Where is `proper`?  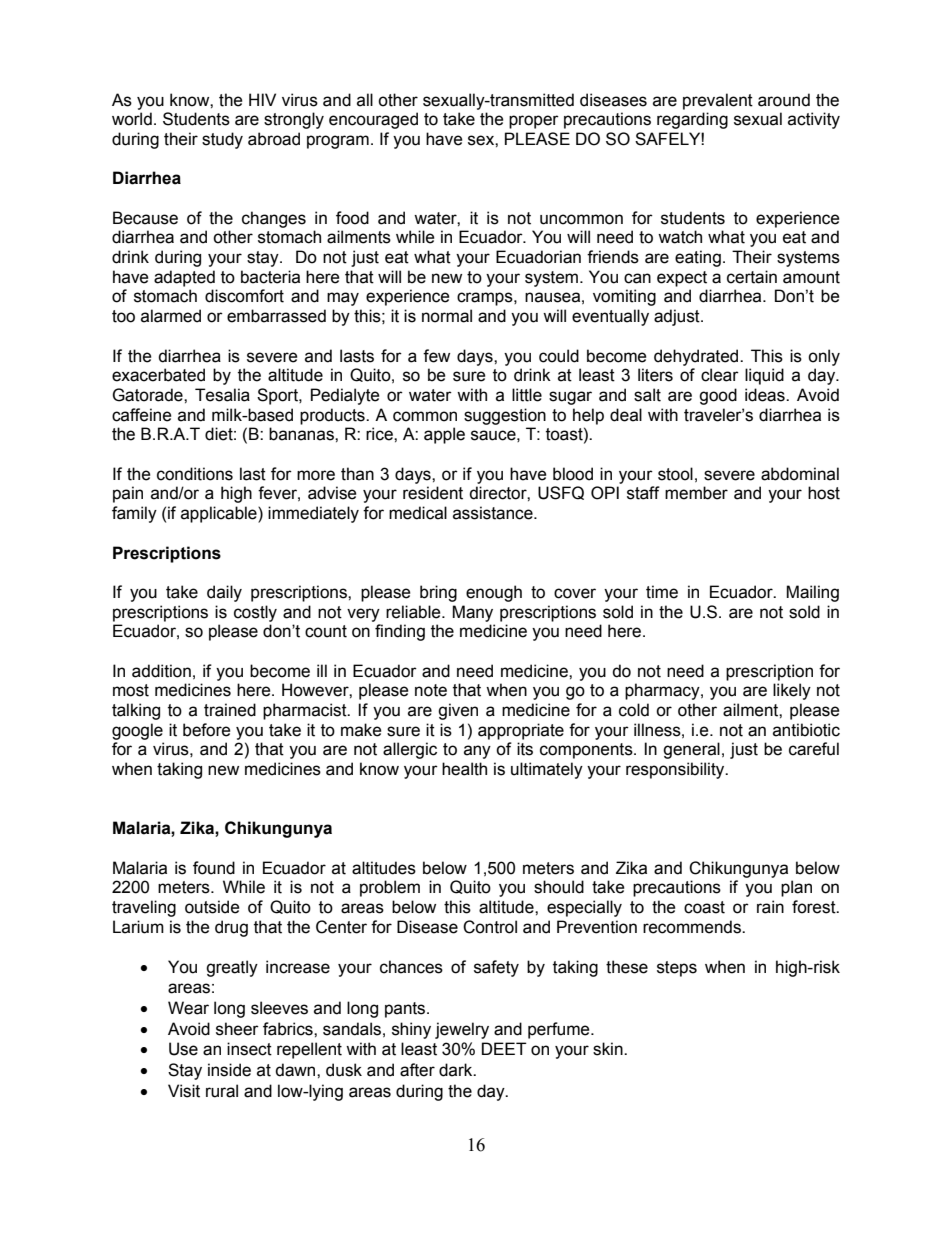 proper is located at coordinates (534, 122).
